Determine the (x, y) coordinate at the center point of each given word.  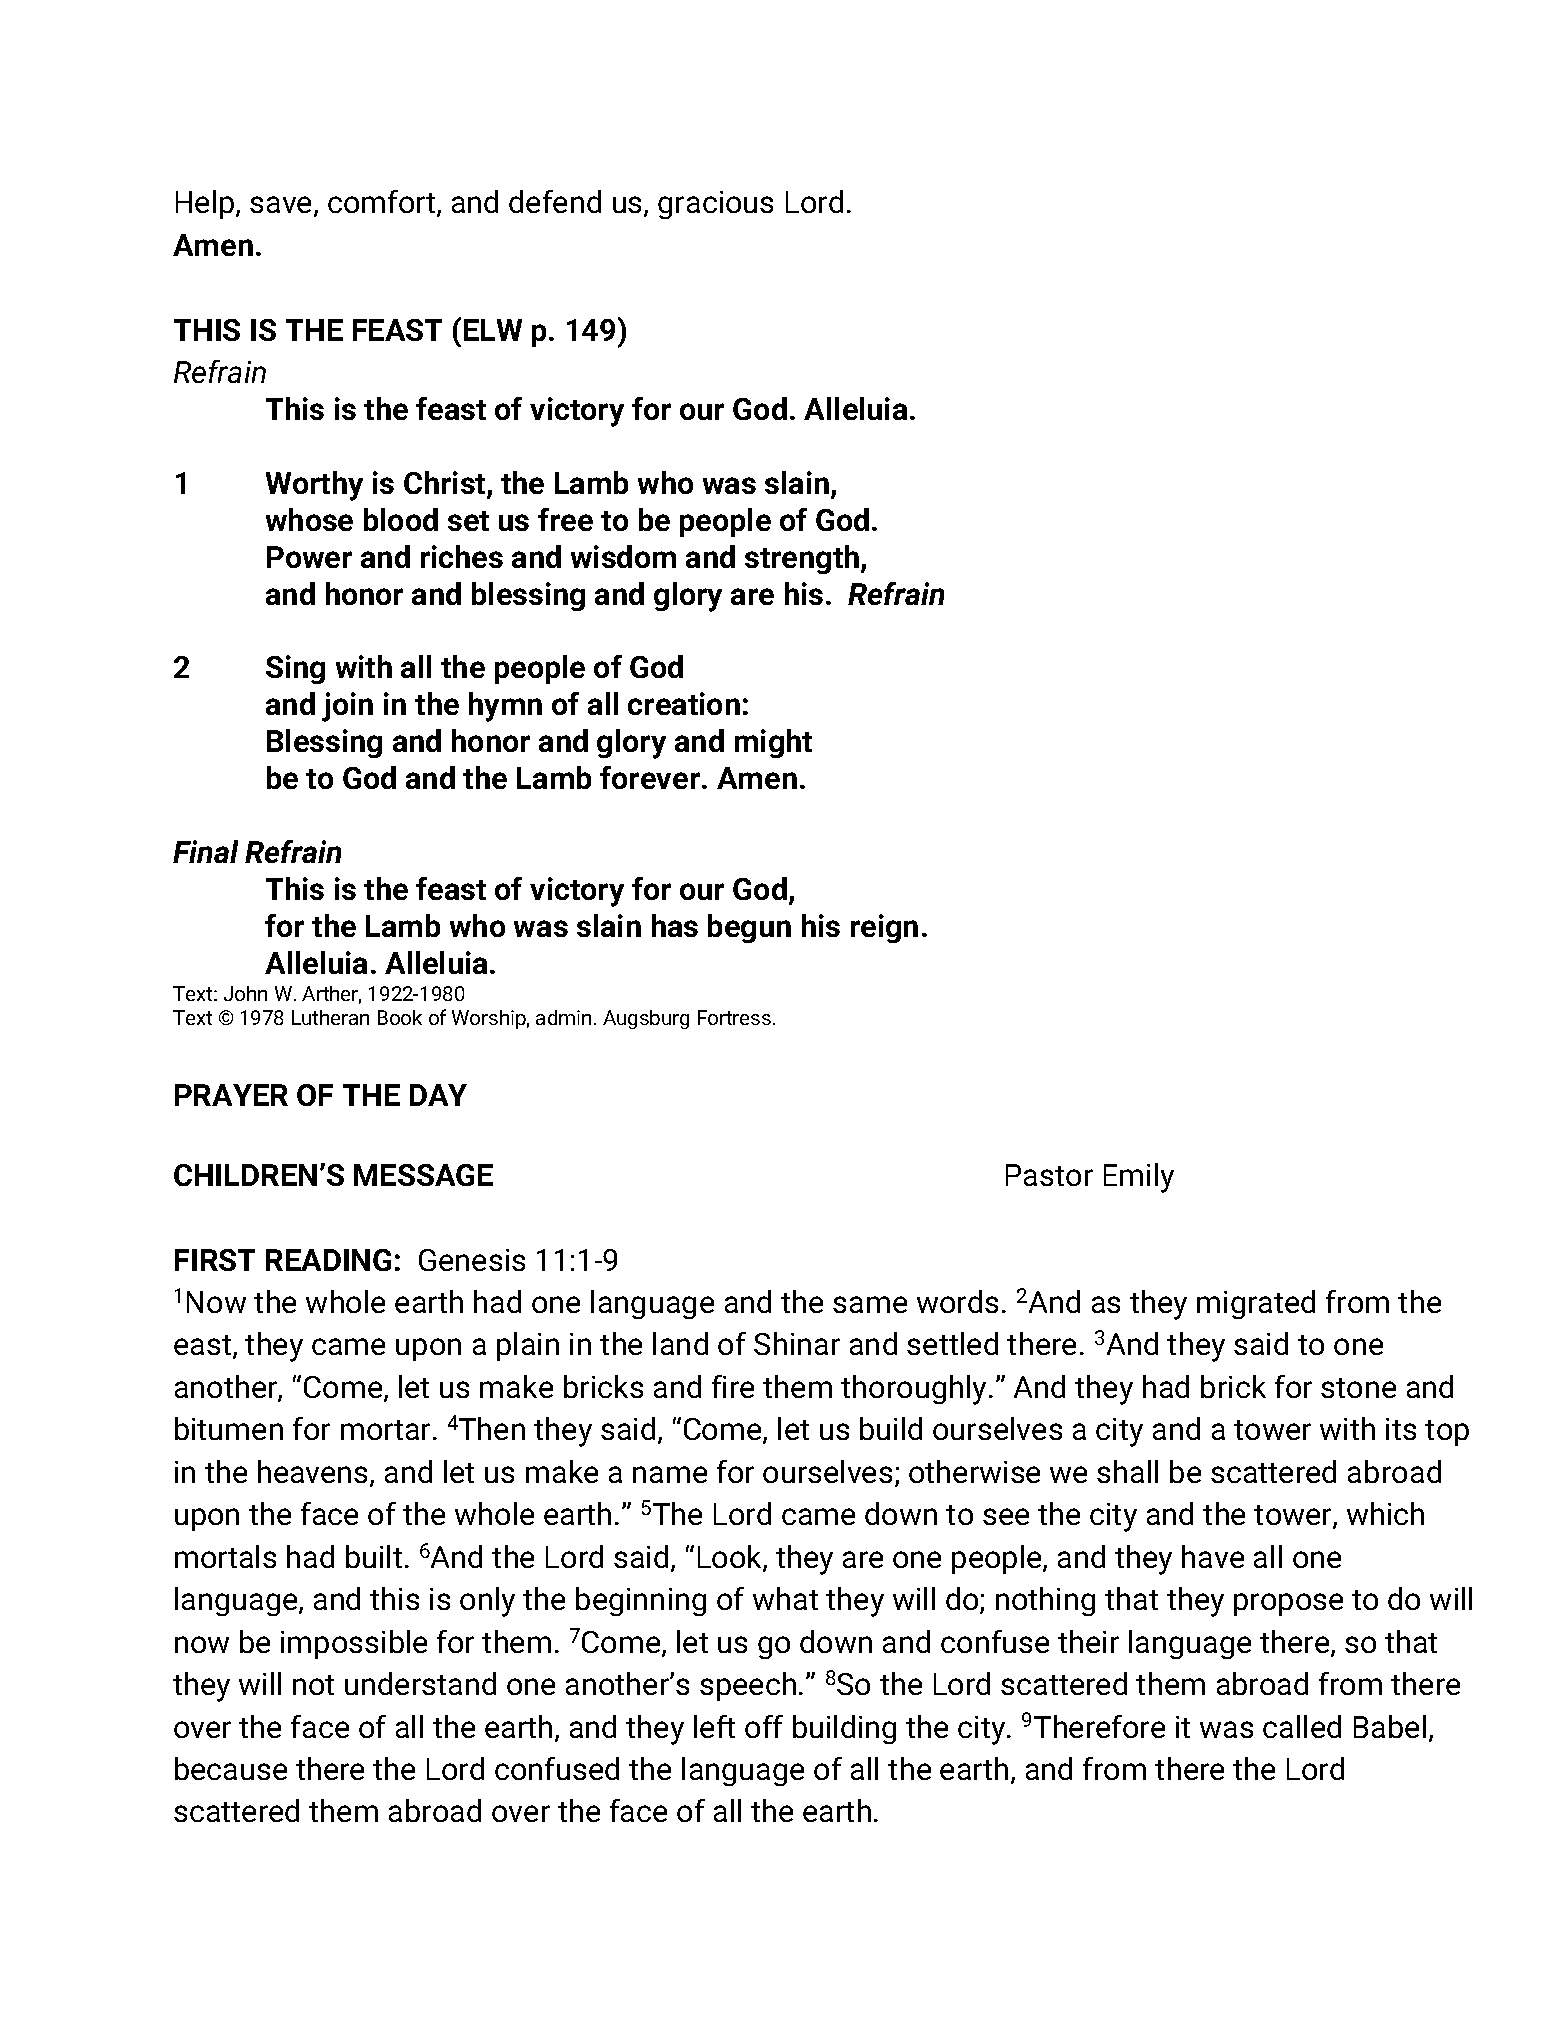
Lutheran (330, 1017)
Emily (1139, 1178)
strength (803, 559)
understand (420, 1683)
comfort (383, 203)
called (1302, 1726)
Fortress (734, 1017)
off (764, 1726)
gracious (715, 205)
